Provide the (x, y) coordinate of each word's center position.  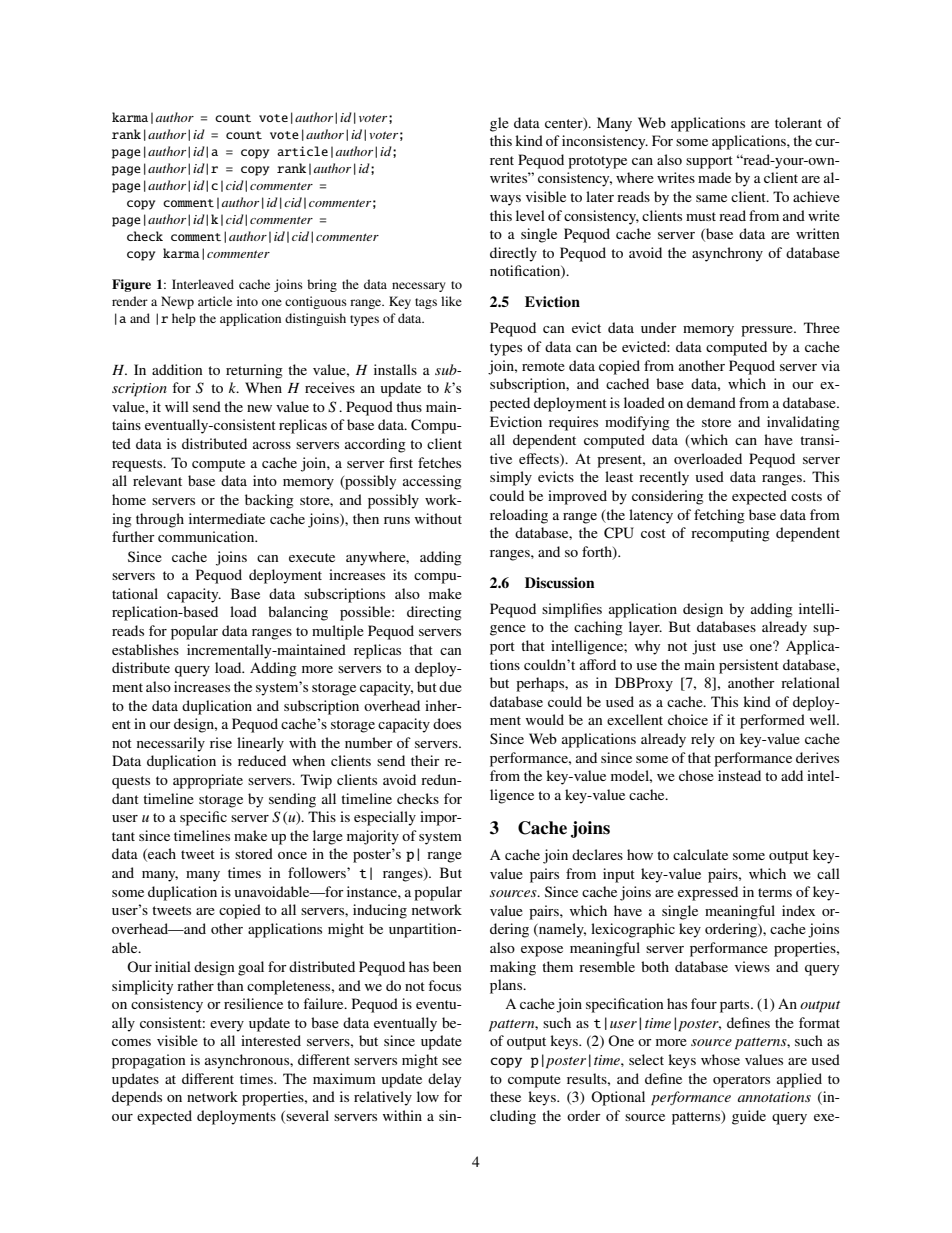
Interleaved (203, 284)
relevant (157, 480)
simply (511, 478)
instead (739, 775)
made (714, 177)
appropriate (208, 781)
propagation (149, 1061)
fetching (719, 516)
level (530, 215)
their (425, 760)
